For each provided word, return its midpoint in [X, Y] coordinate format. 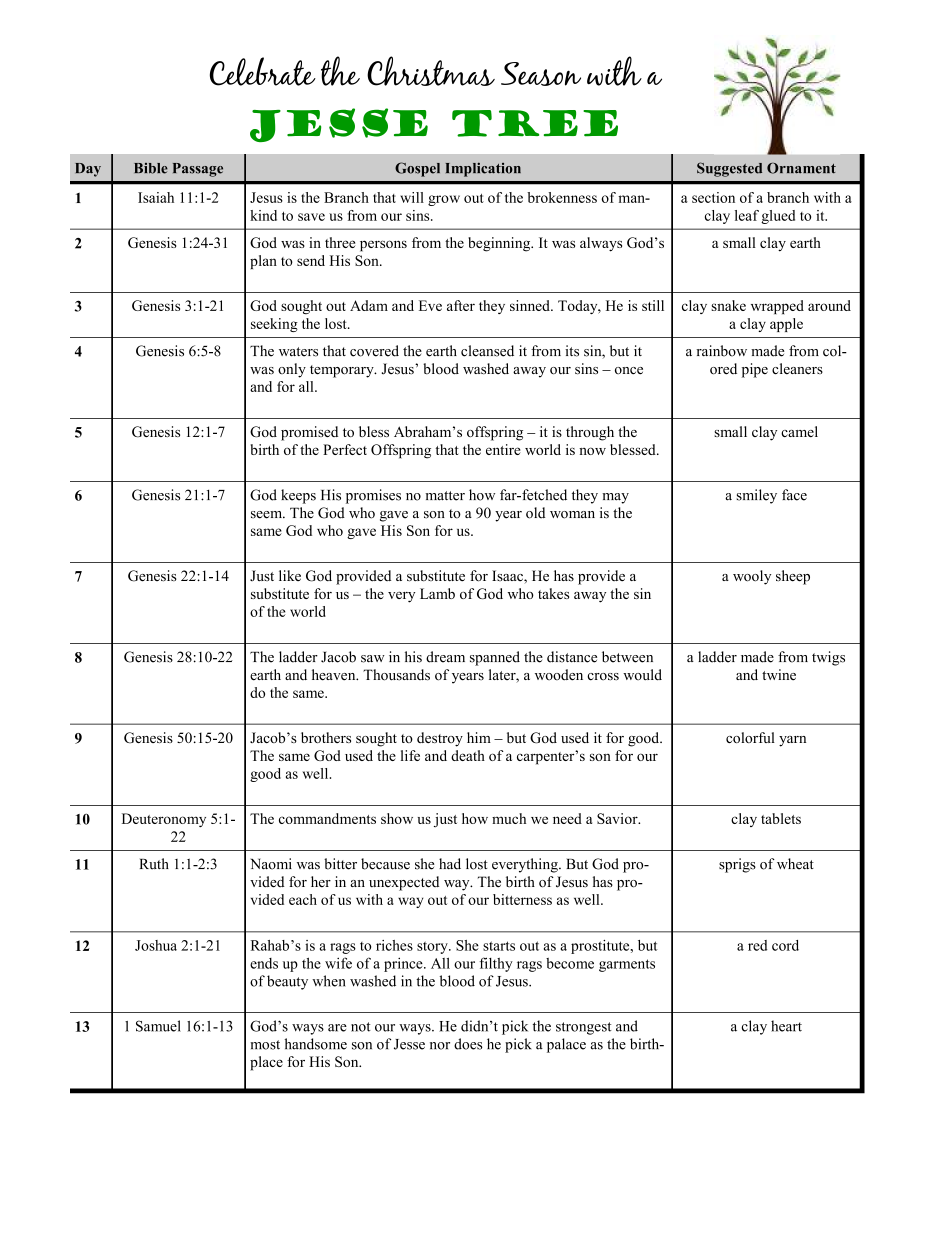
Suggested [729, 169]
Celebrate [263, 71]
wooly [752, 577]
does [468, 1044]
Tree [535, 123]
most [265, 1045]
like [290, 575]
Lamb [437, 593]
